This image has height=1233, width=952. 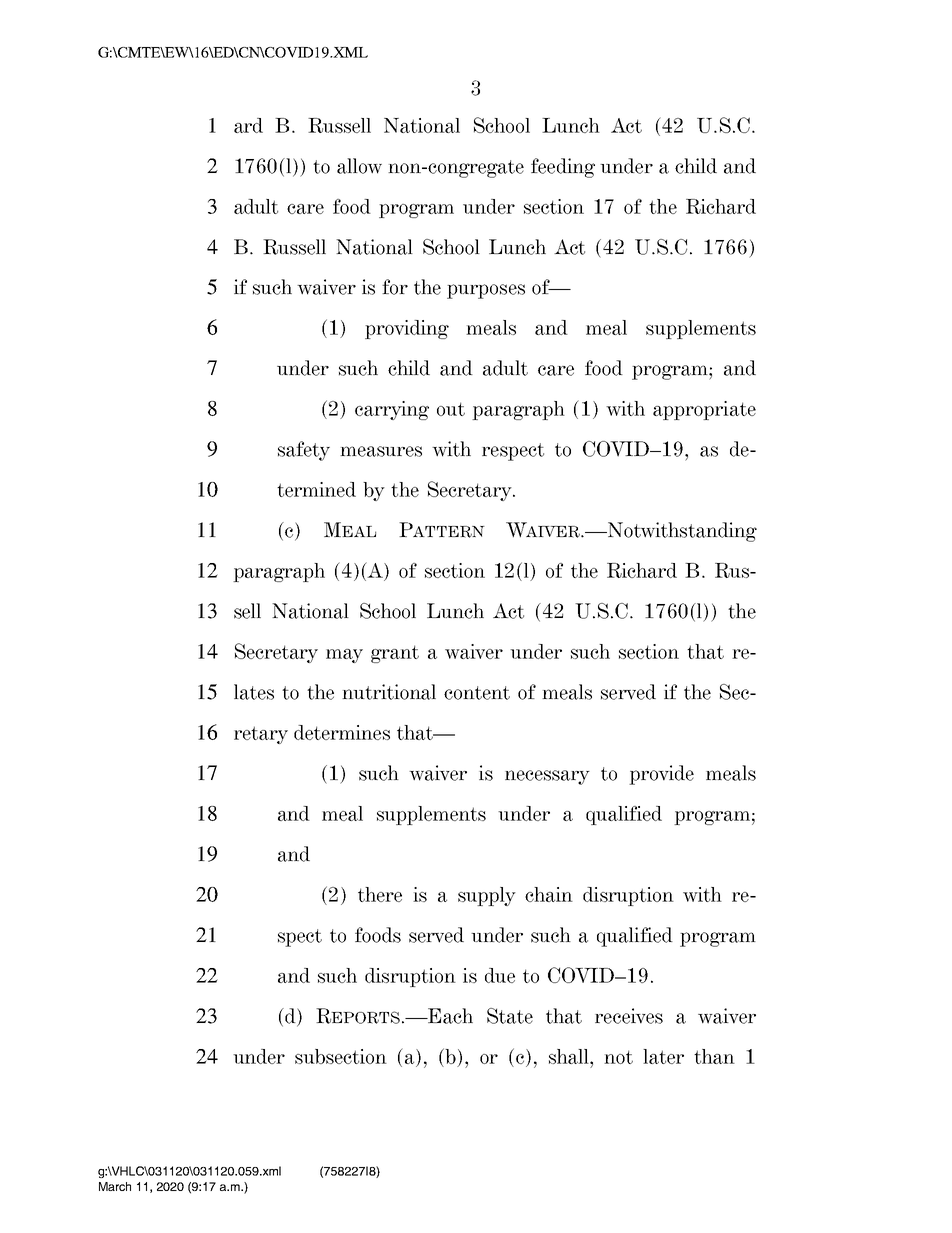 What do you see at coordinates (395, 287) in the image?
I see `for` at bounding box center [395, 287].
